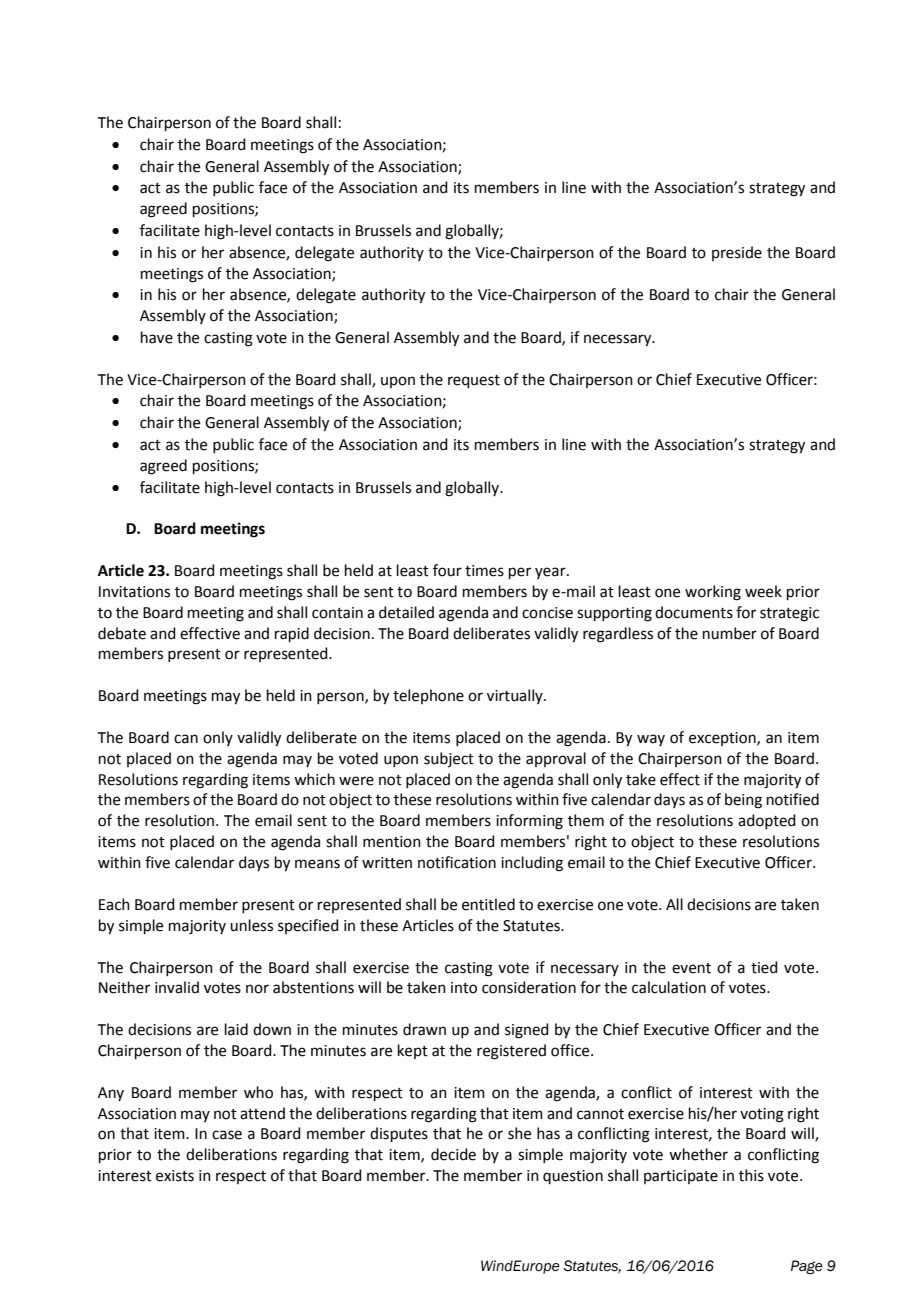 Image resolution: width=924 pixels, height=1308 pixels. Describe the element at coordinates (474, 381) in the document. I see `request` at that location.
